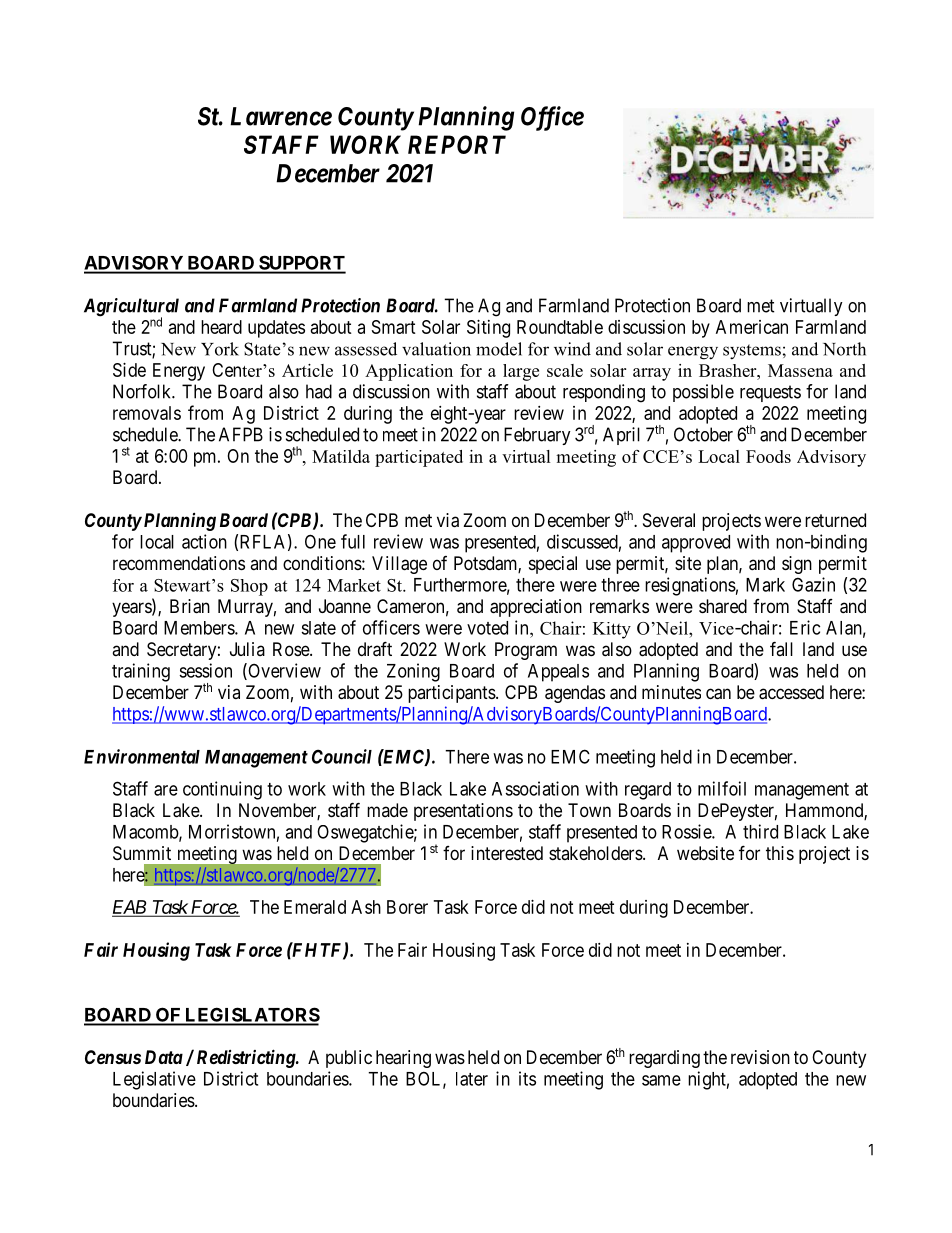 The image size is (952, 1233). Describe the element at coordinates (419, 458) in the screenshot. I see `participated` at that location.
